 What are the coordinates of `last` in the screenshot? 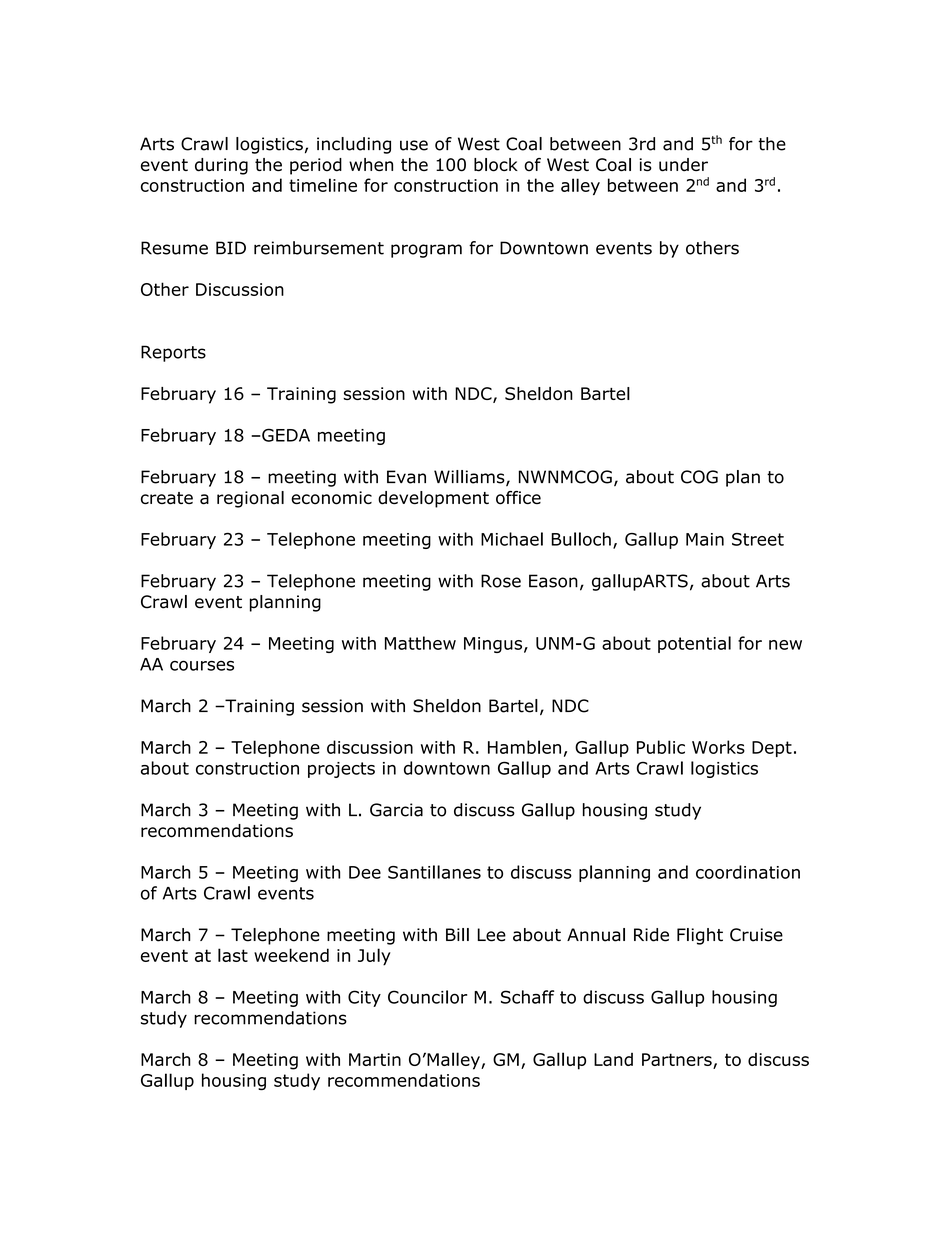 It's located at (233, 955).
